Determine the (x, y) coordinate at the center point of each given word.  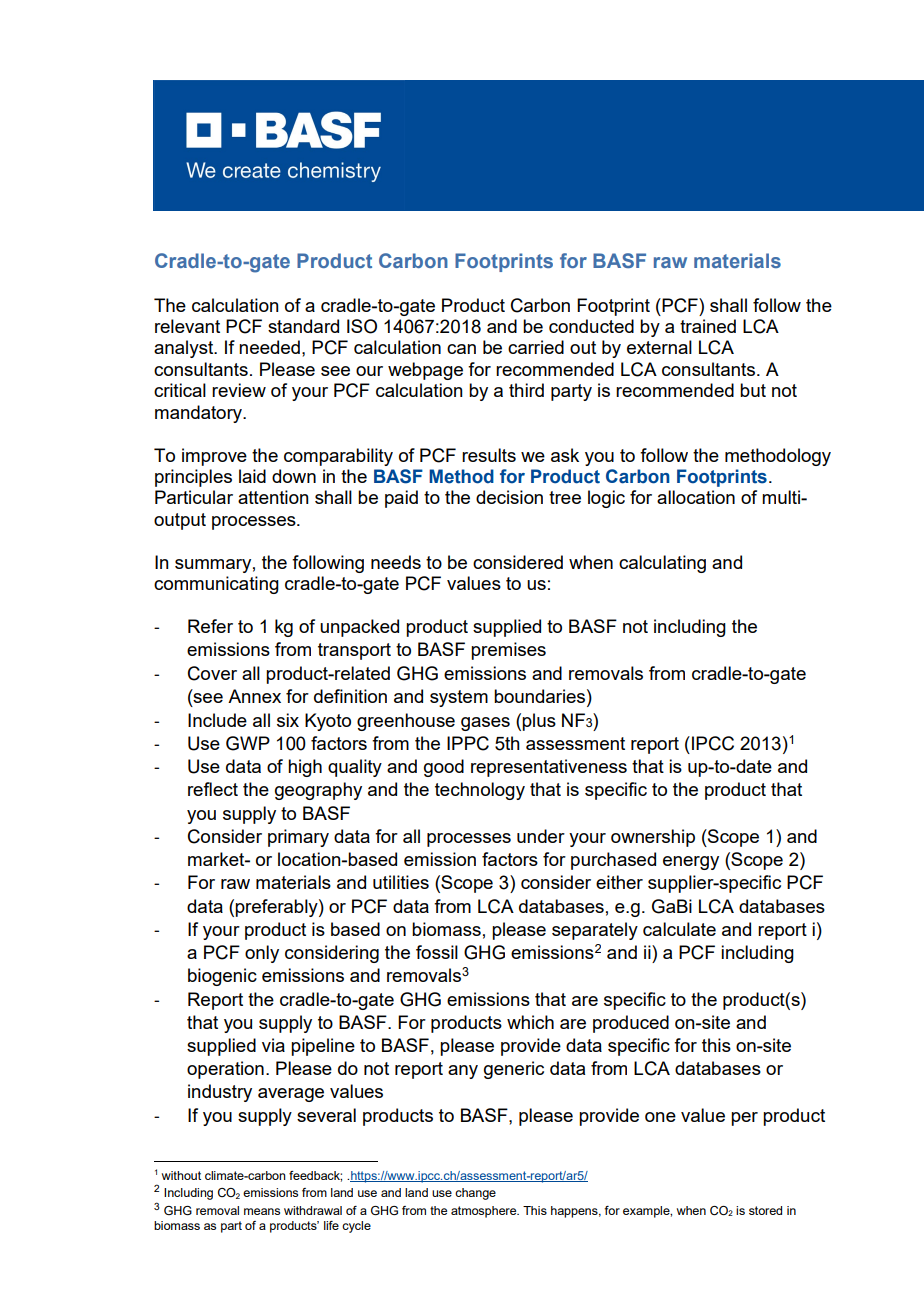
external (659, 347)
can (461, 349)
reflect (213, 789)
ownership (653, 838)
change (475, 1194)
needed (269, 347)
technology (480, 791)
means (262, 1211)
